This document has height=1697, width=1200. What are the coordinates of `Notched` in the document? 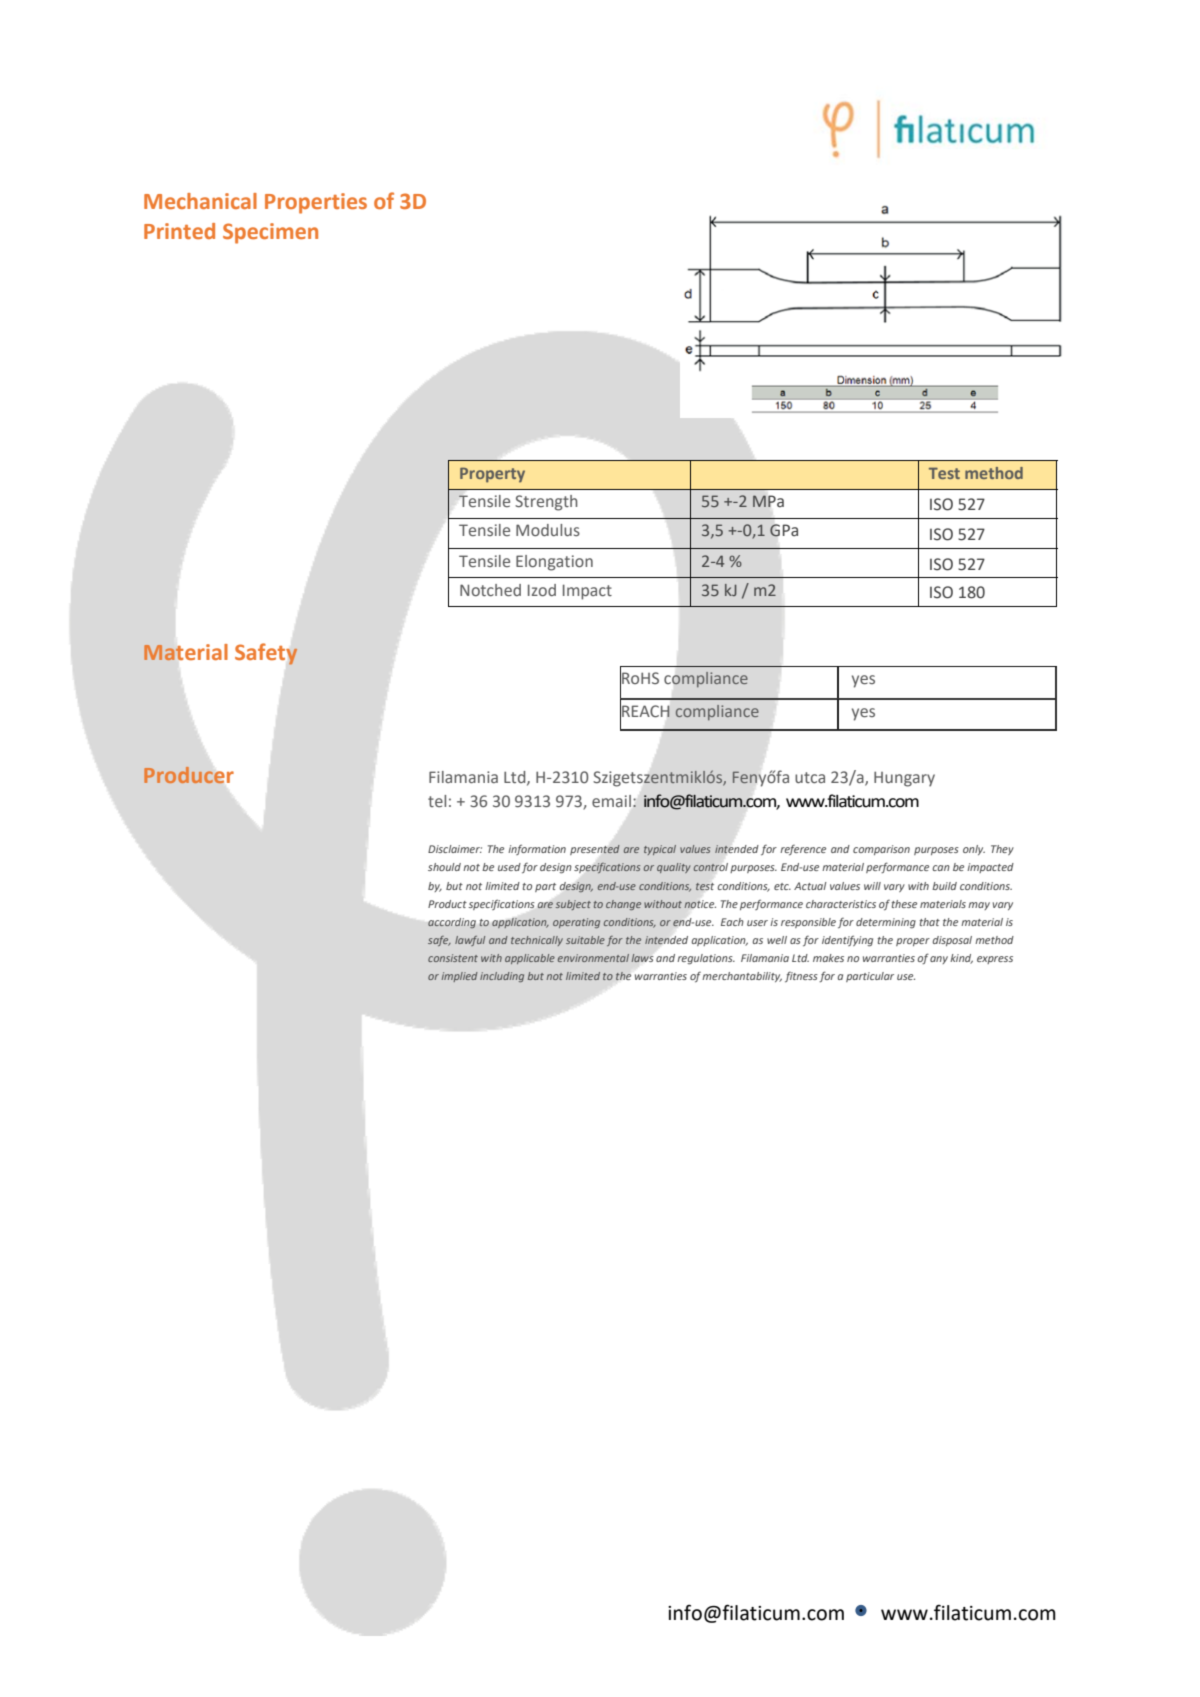 It's located at (490, 590).
